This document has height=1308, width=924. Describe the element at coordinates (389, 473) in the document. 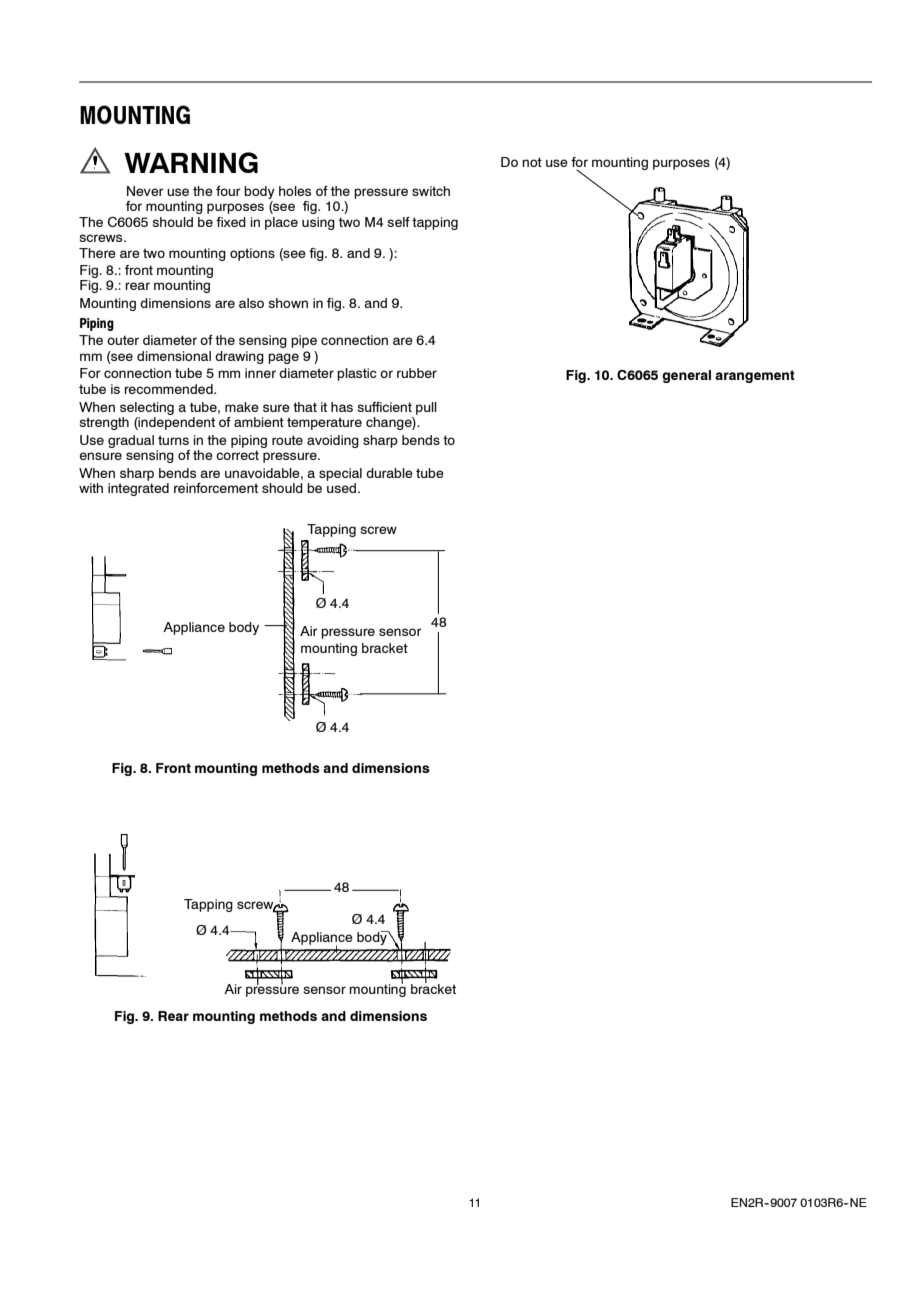

I see `durable` at that location.
